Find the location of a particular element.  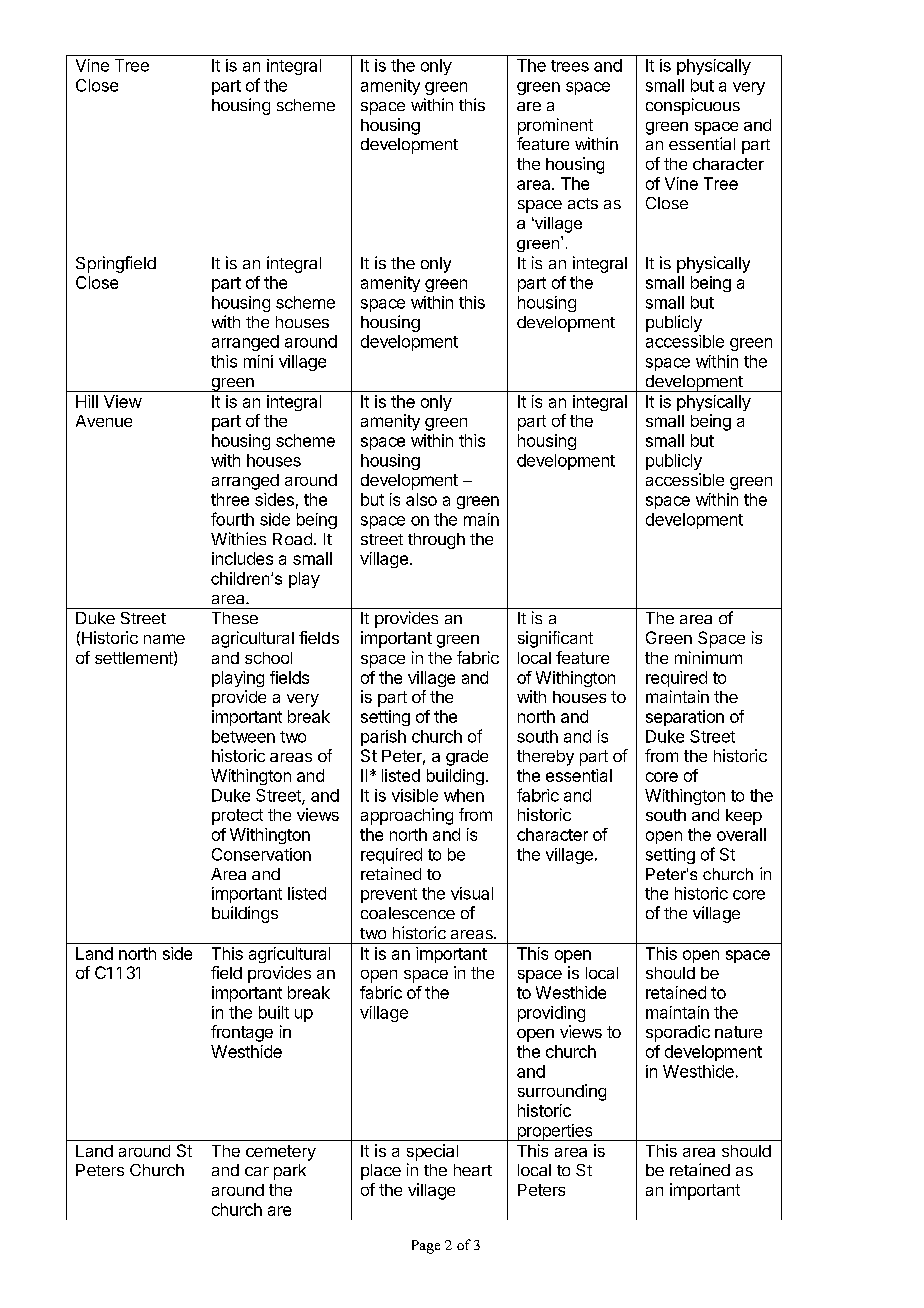

prominent is located at coordinates (555, 126).
